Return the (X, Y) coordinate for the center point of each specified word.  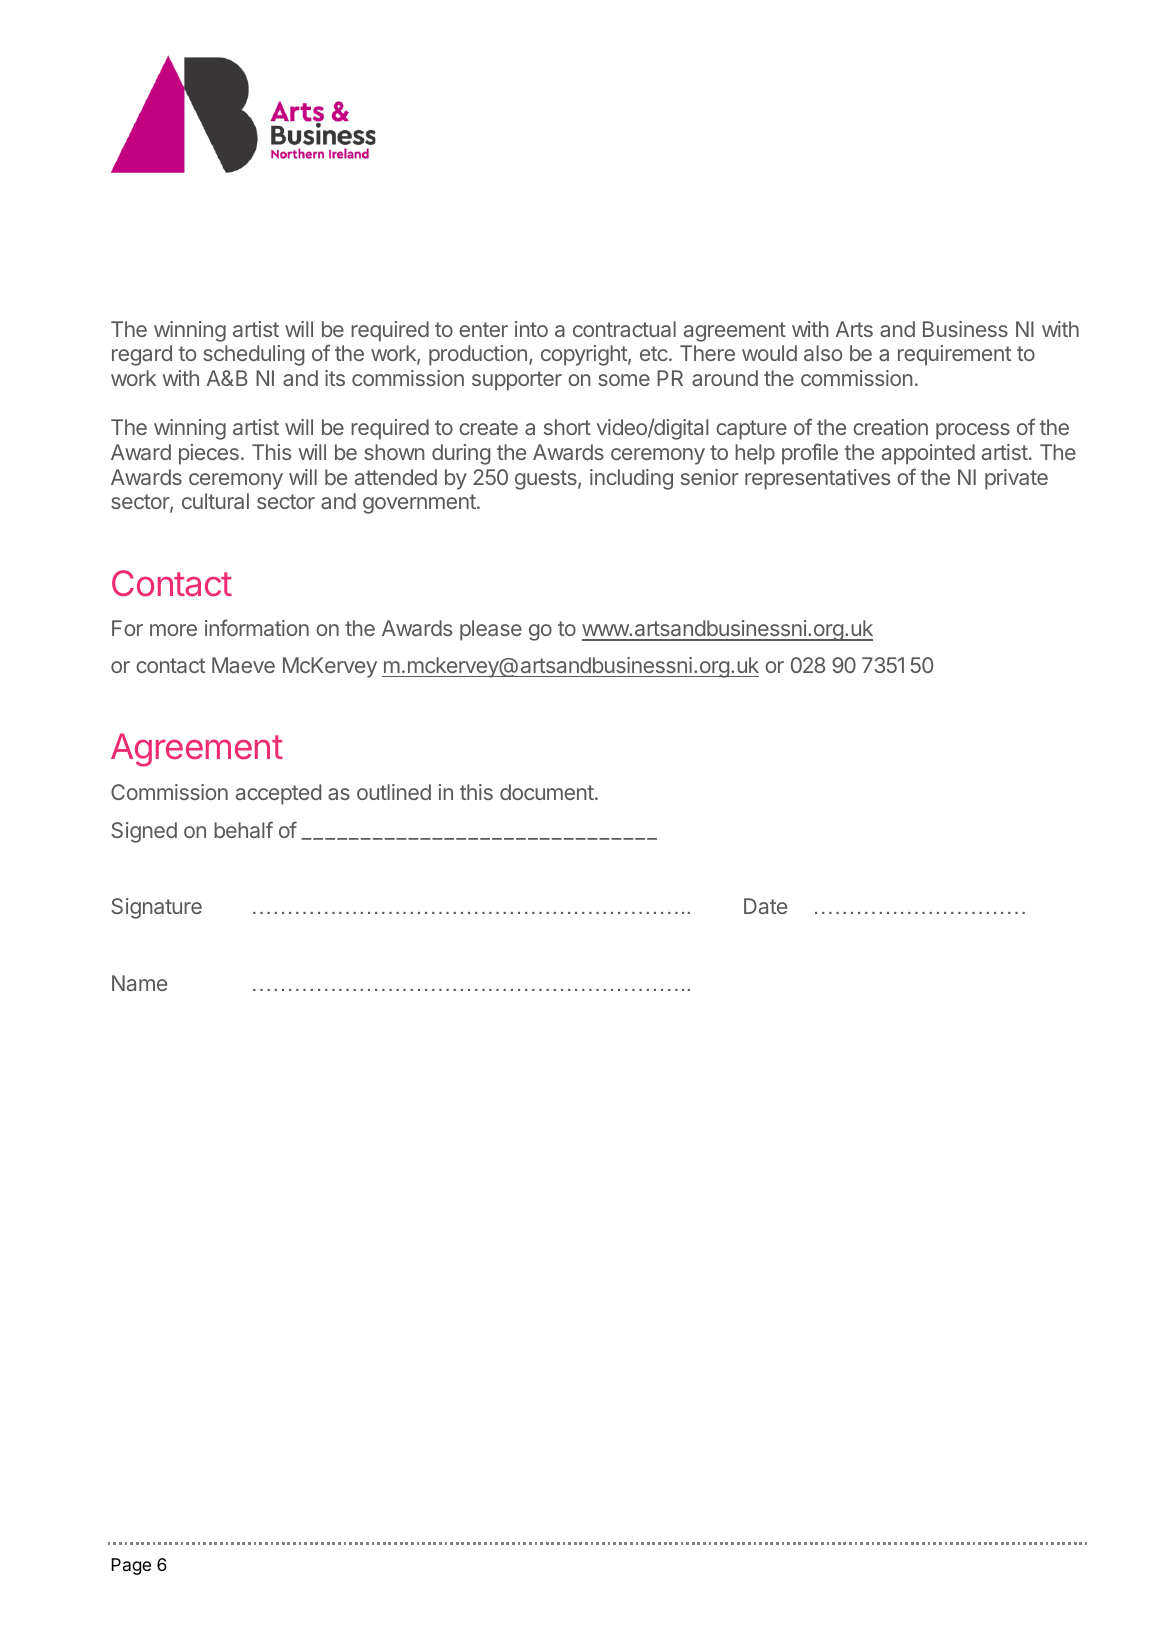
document (547, 792)
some (624, 380)
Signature (156, 908)
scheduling (254, 355)
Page (131, 1566)
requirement (954, 355)
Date (765, 906)
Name (139, 983)
